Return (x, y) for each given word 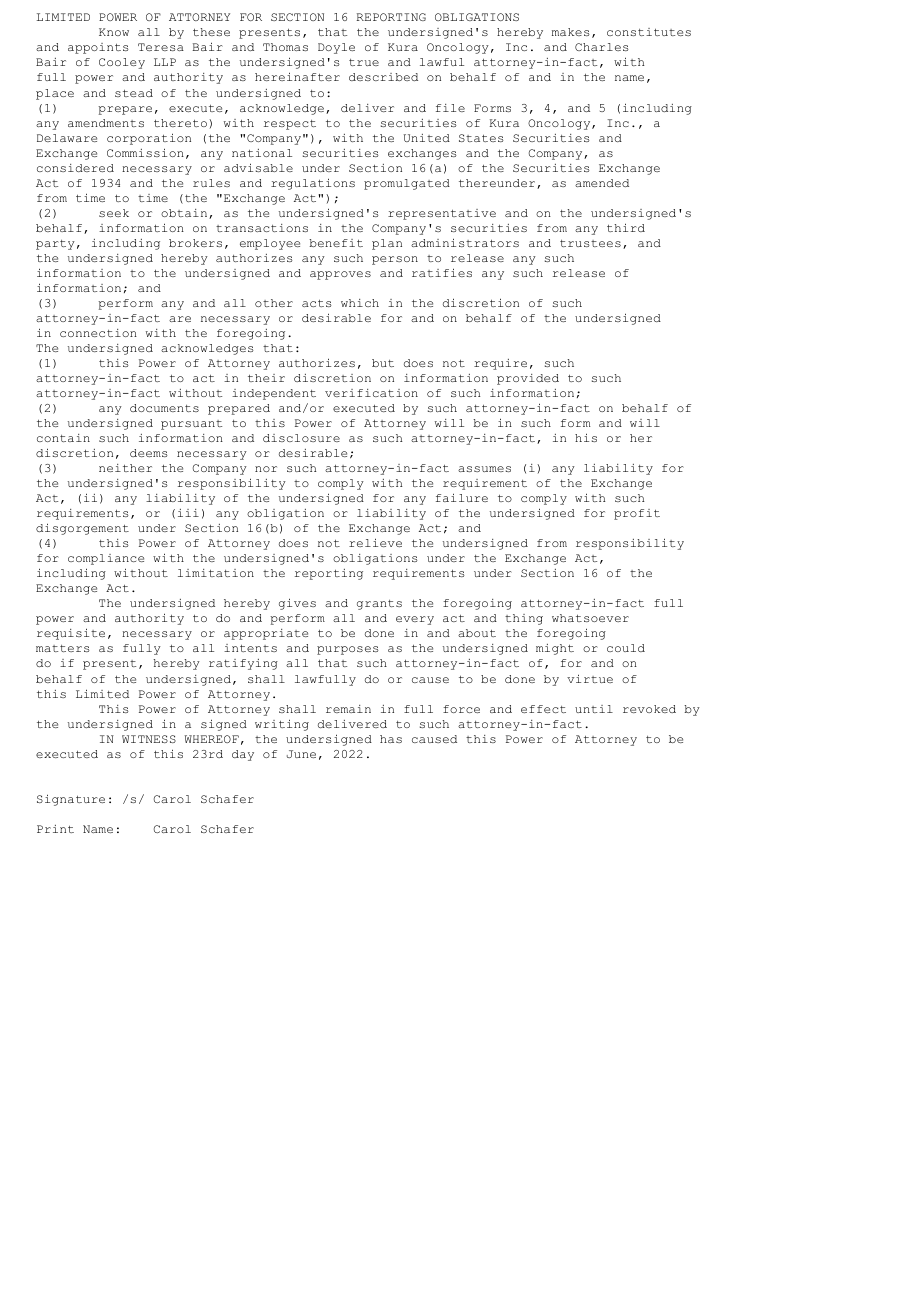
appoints (98, 48)
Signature (71, 800)
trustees (590, 243)
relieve (375, 542)
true (364, 62)
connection (98, 333)
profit (637, 514)
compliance (106, 559)
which (360, 303)
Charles (602, 47)
